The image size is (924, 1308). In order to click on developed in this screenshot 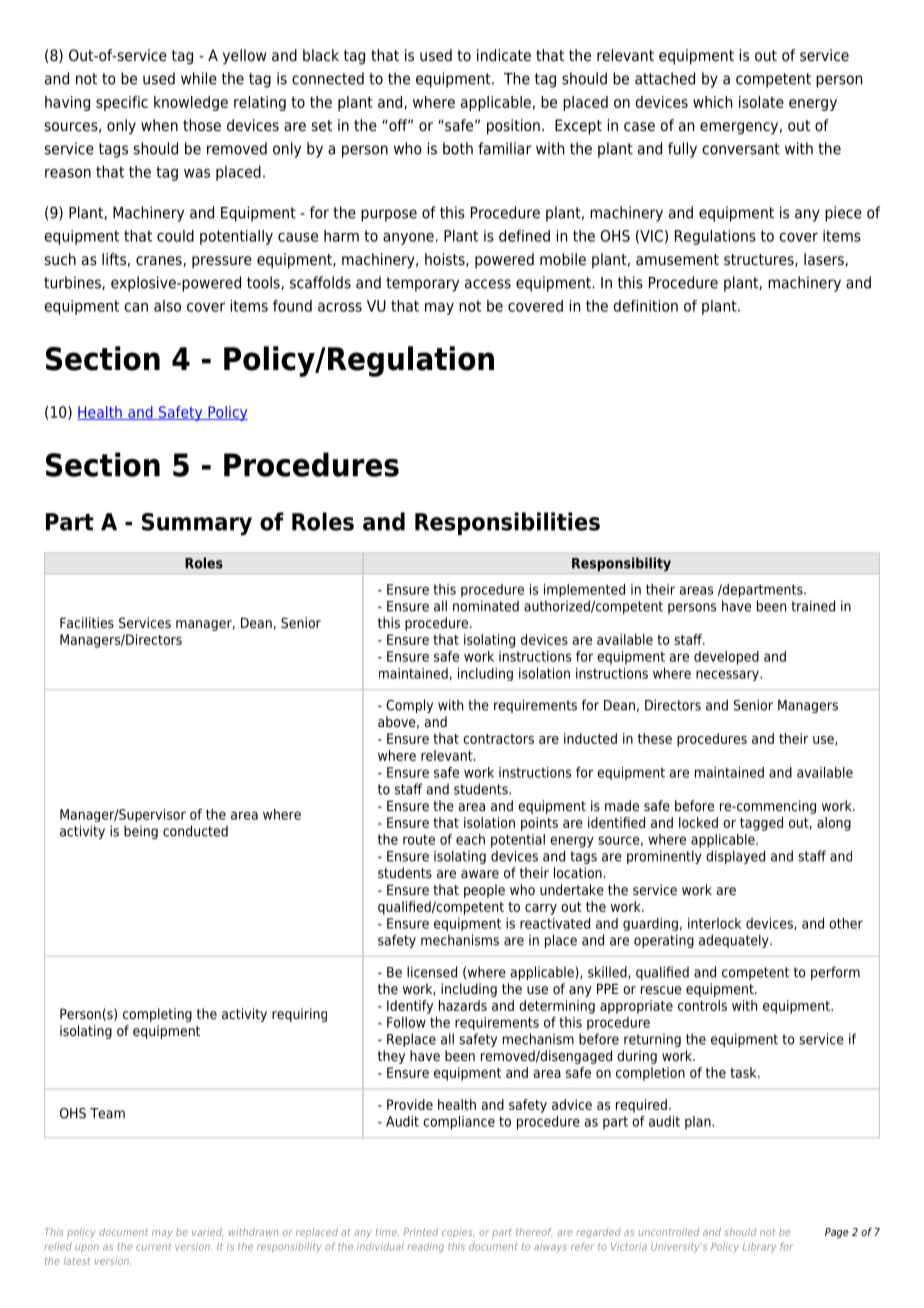, I will do `click(726, 658)`.
